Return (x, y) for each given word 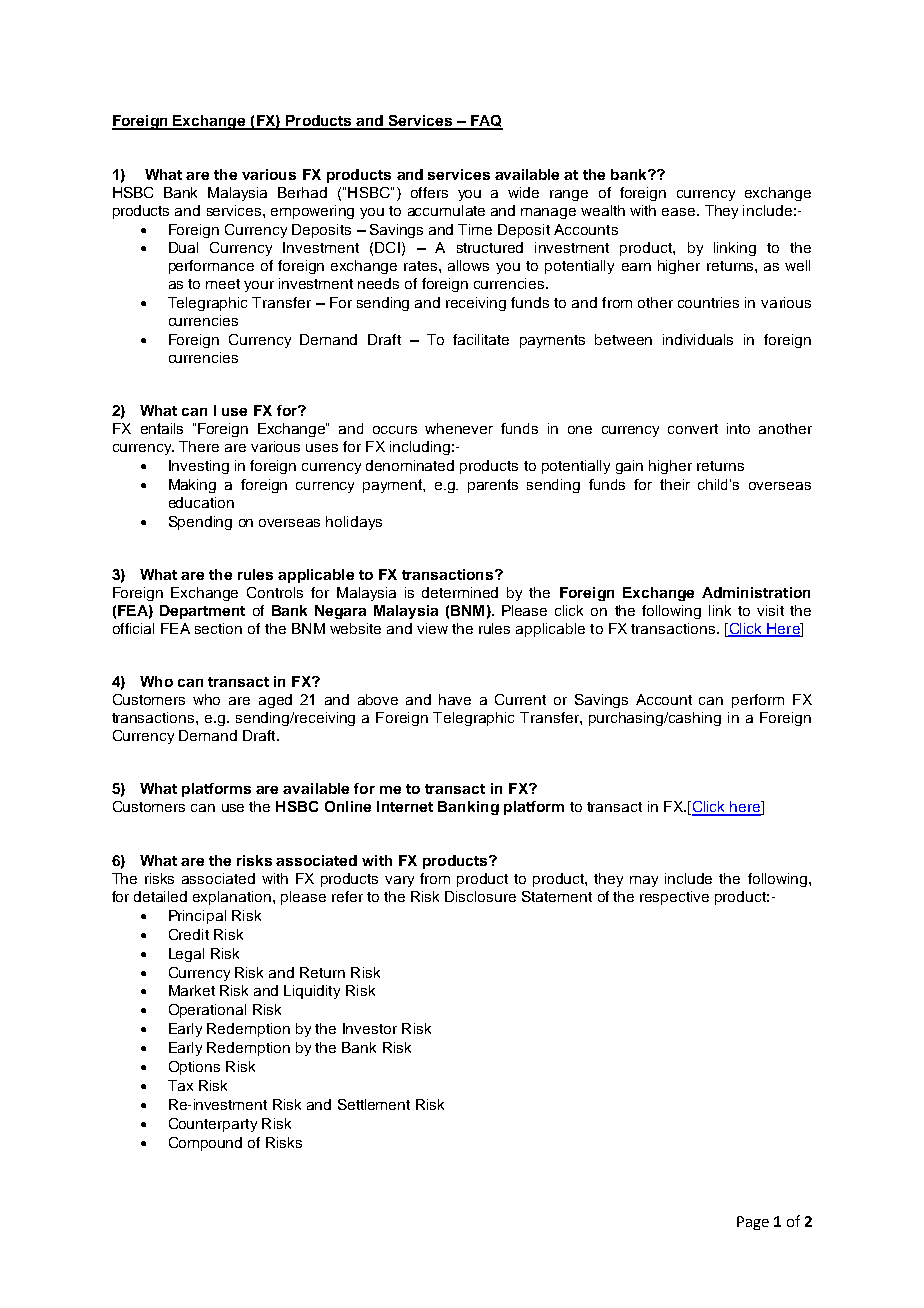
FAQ (485, 122)
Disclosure (480, 896)
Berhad (302, 192)
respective (674, 898)
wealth (603, 210)
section (218, 628)
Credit (189, 934)
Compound (205, 1144)
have (455, 699)
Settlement (374, 1104)
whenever (459, 428)
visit (770, 610)
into (738, 428)
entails (162, 428)
